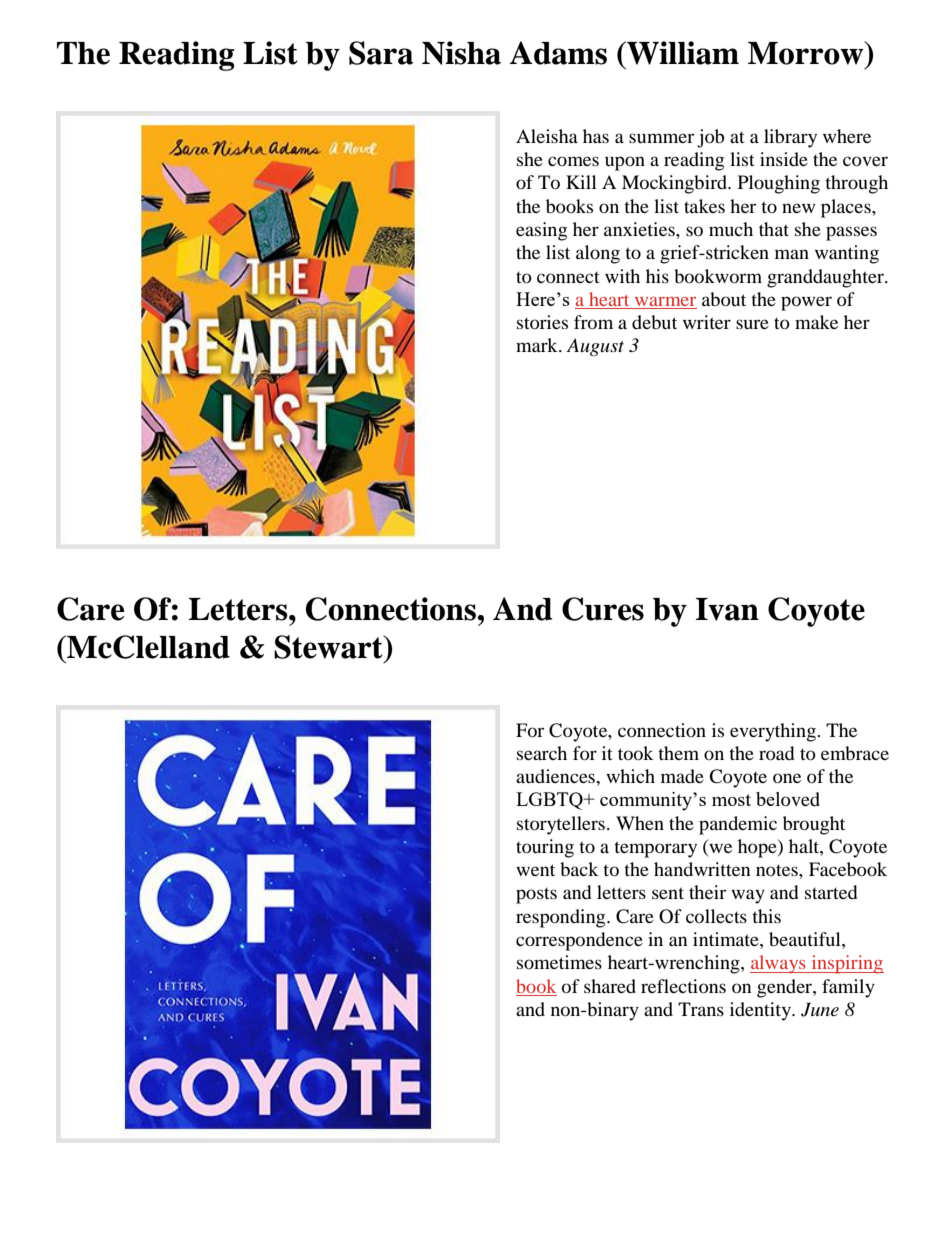 This image has height=1233, width=952. I want to click on sometimes, so click(559, 962).
